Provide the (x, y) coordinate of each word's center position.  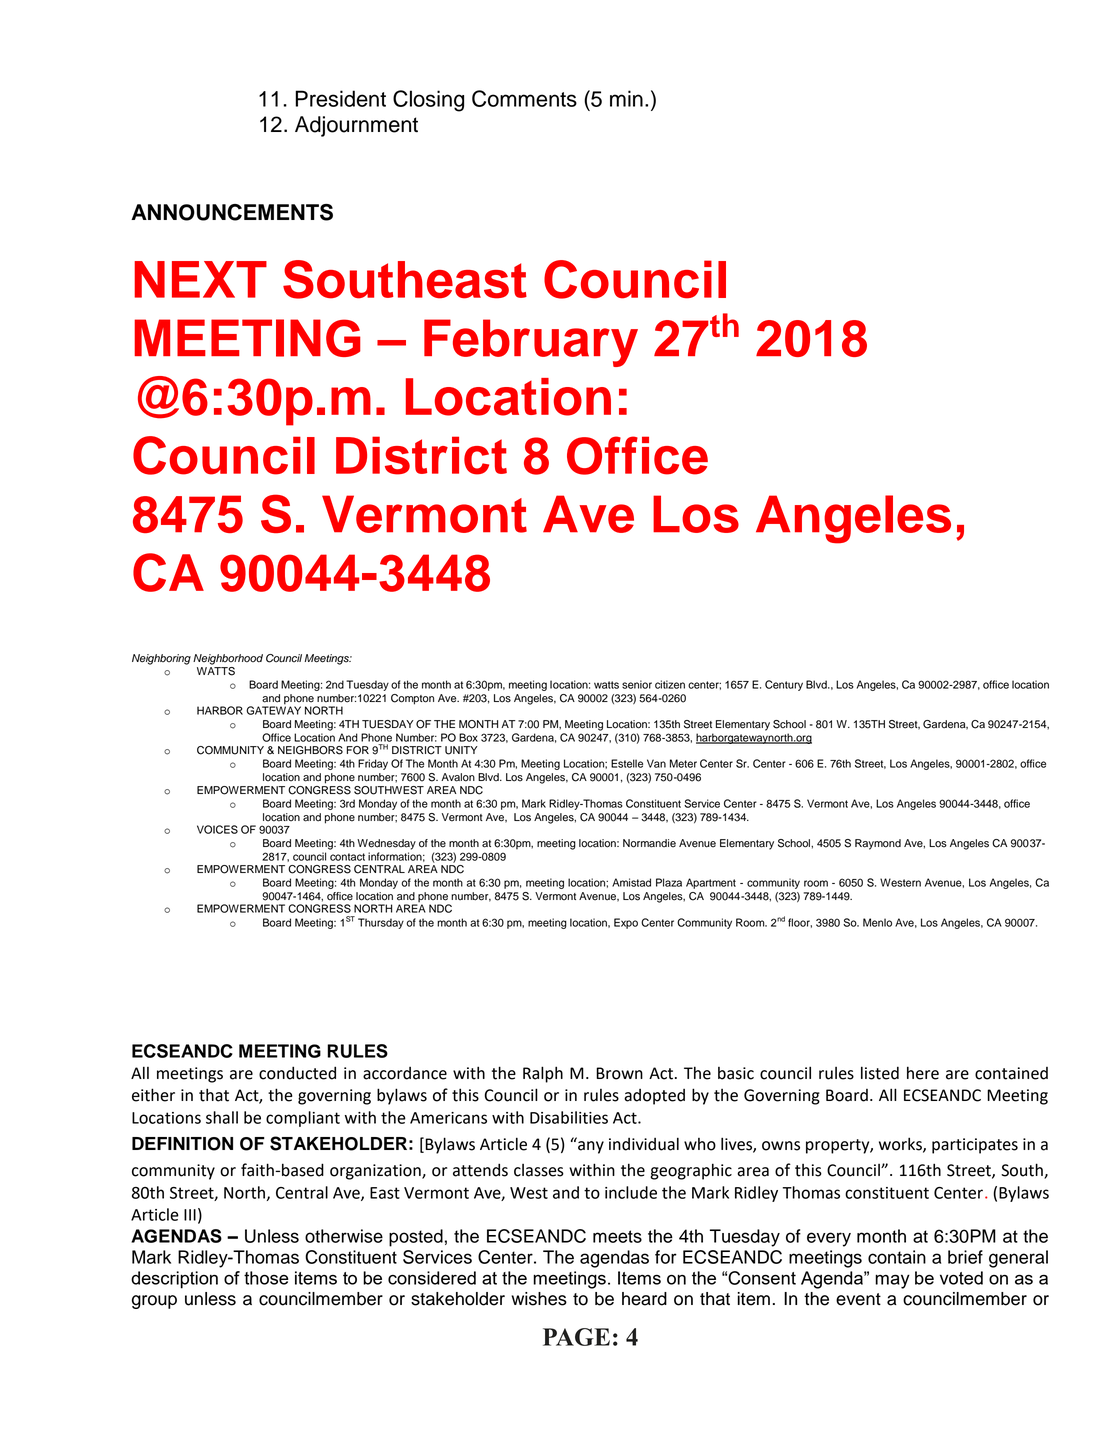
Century (784, 685)
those (266, 1278)
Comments (524, 98)
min (626, 98)
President (340, 98)
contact (347, 857)
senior (637, 684)
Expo (626, 923)
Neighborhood (228, 659)
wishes (539, 1299)
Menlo (877, 922)
